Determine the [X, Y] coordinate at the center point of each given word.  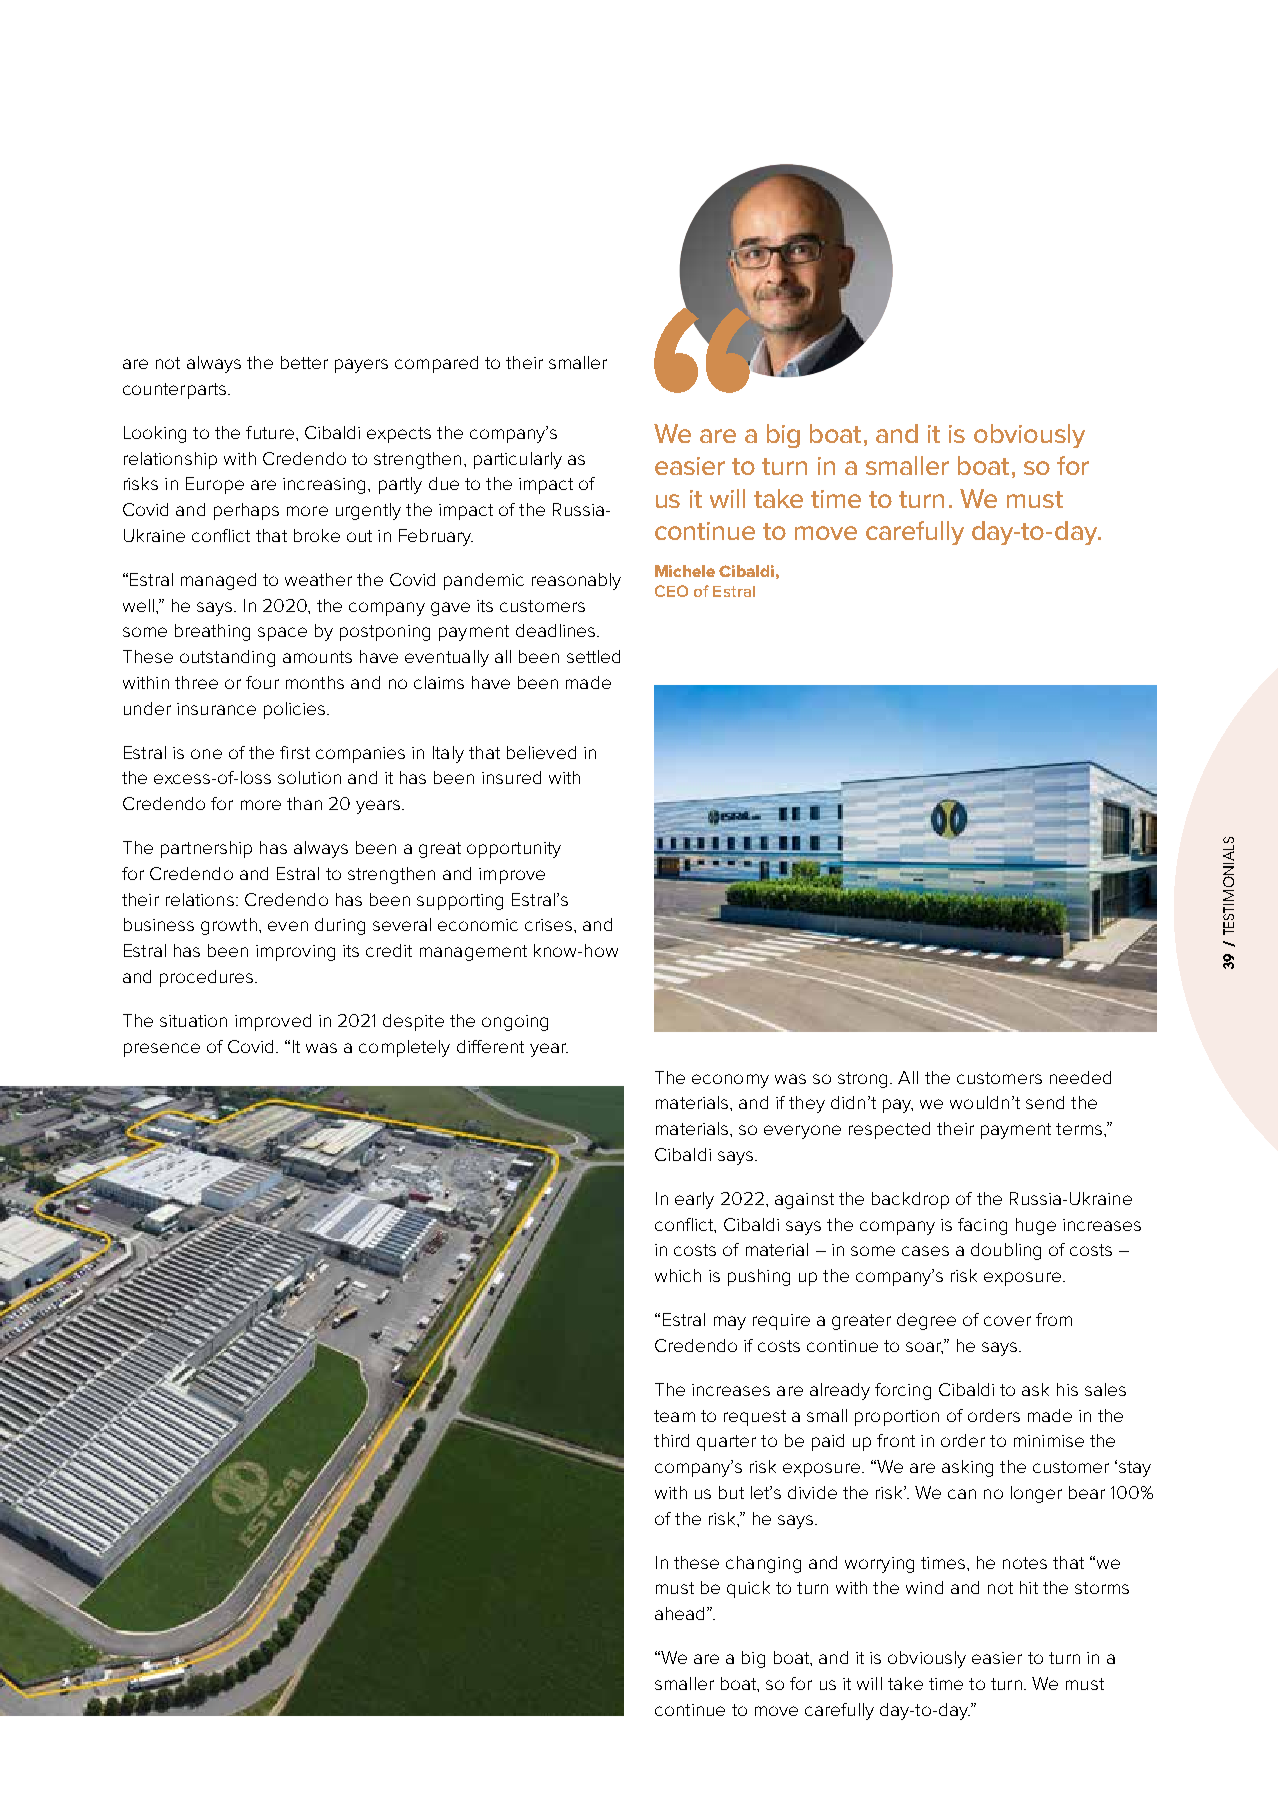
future [270, 432]
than [304, 803]
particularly [518, 460]
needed [1080, 1077]
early [694, 1200]
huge [1036, 1226]
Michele [685, 571]
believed [541, 752]
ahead [681, 1613]
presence [162, 1050]
